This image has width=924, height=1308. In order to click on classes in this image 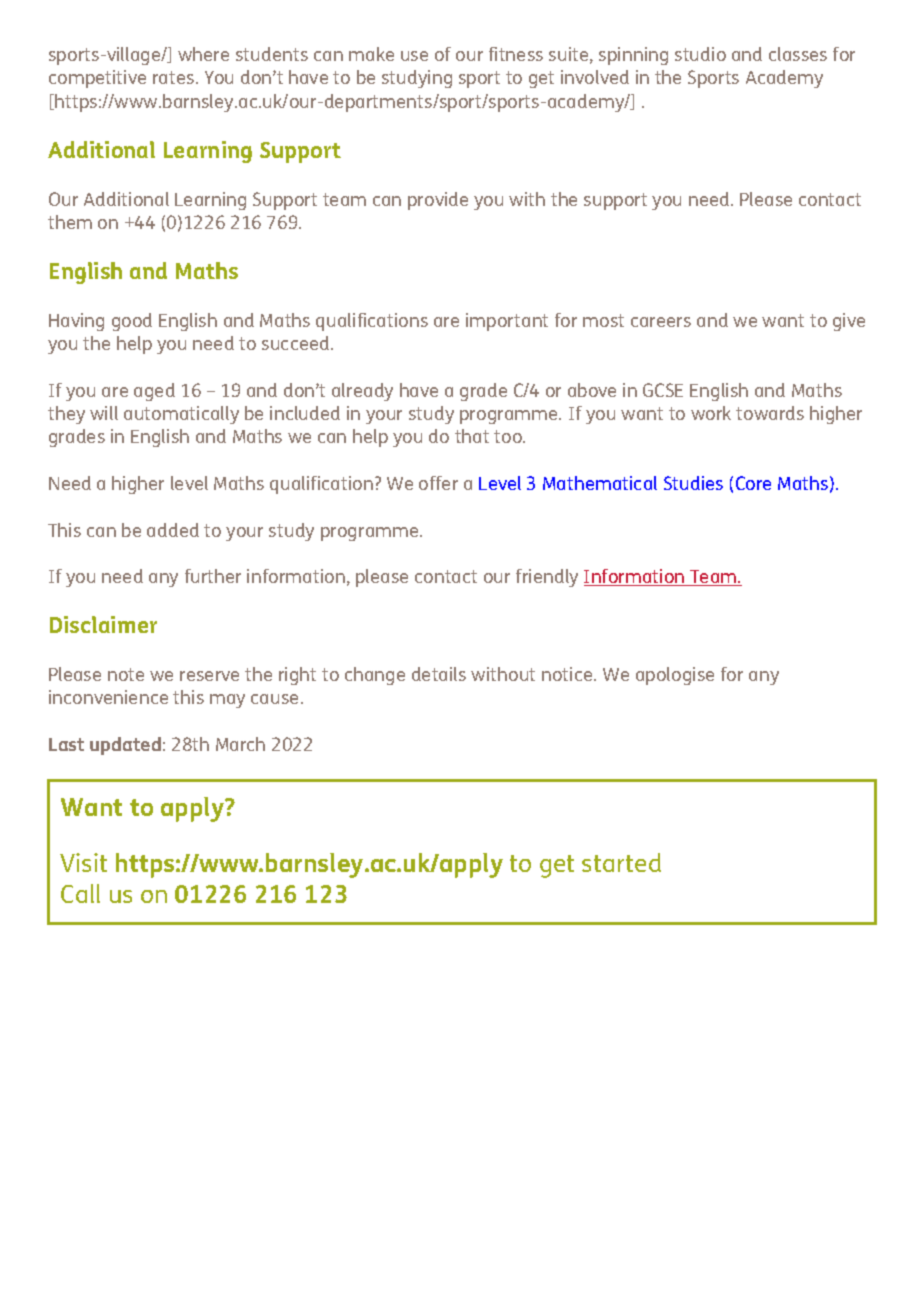, I will do `click(798, 54)`.
